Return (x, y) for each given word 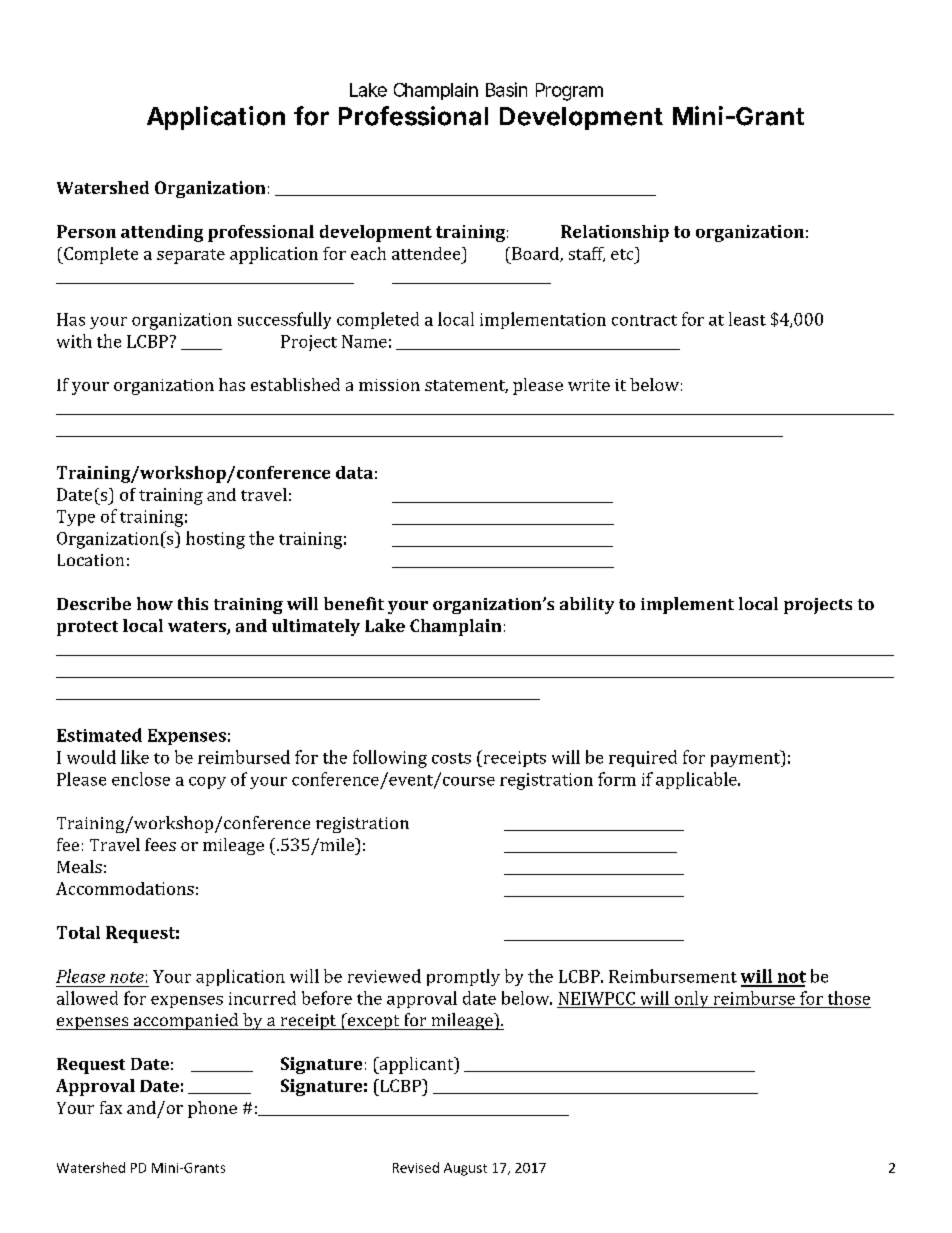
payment (746, 758)
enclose (141, 779)
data (354, 472)
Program (569, 92)
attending (162, 233)
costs (451, 758)
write (589, 385)
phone (212, 1109)
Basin (506, 89)
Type (76, 518)
